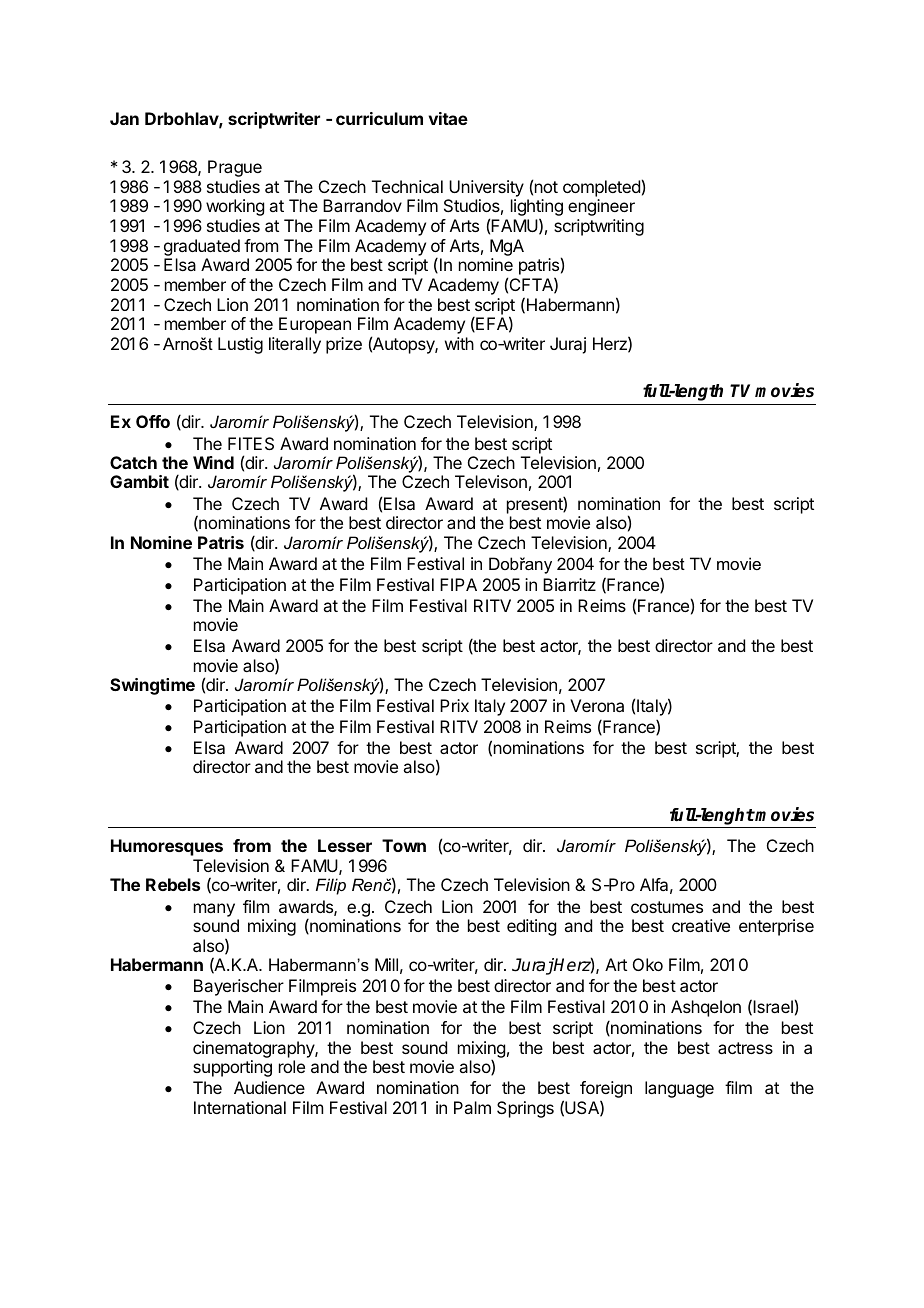 Image resolution: width=924 pixels, height=1308 pixels. What do you see at coordinates (232, 1068) in the page?
I see `supporting` at bounding box center [232, 1068].
